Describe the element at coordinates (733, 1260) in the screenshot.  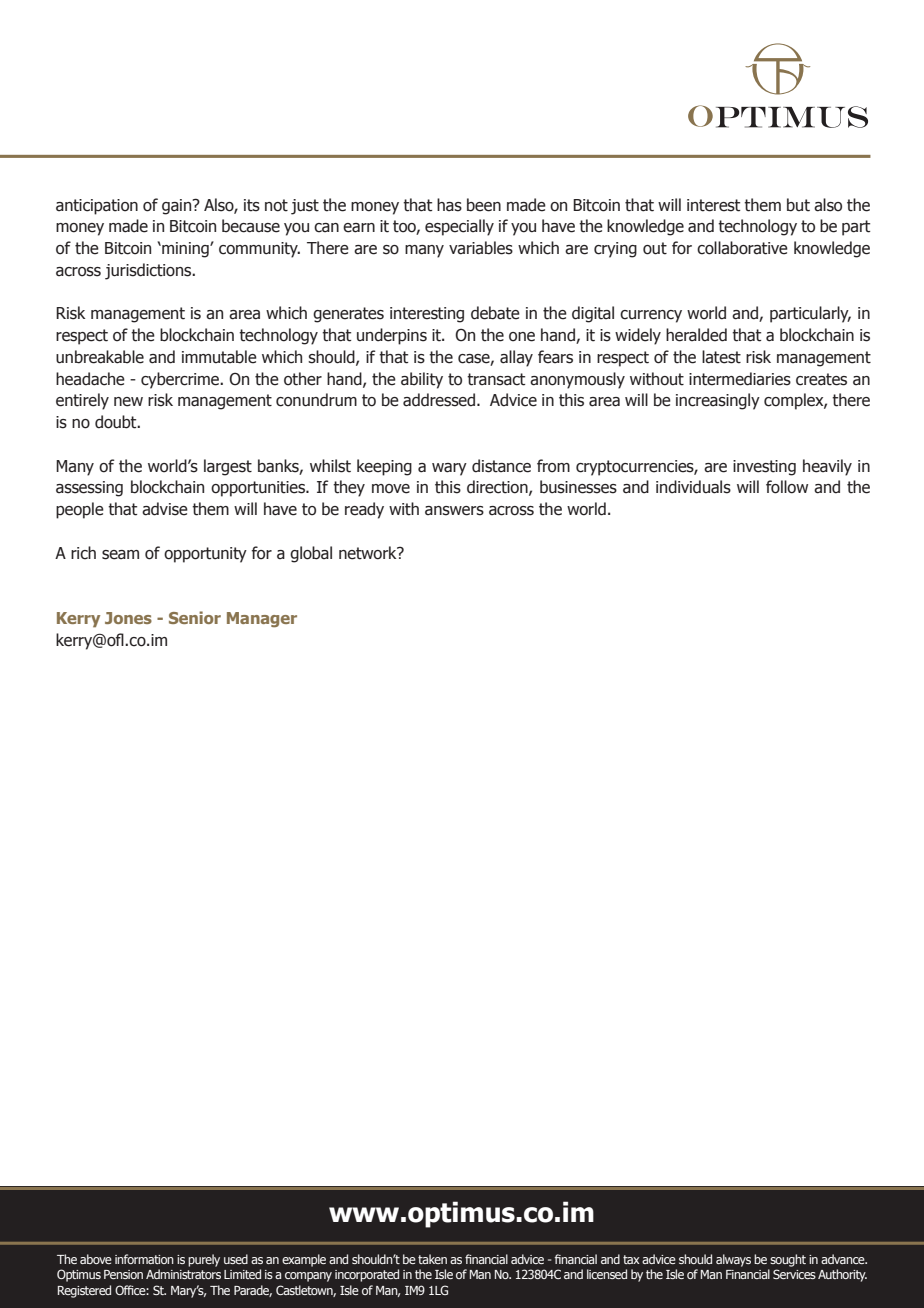
I see `always` at that location.
